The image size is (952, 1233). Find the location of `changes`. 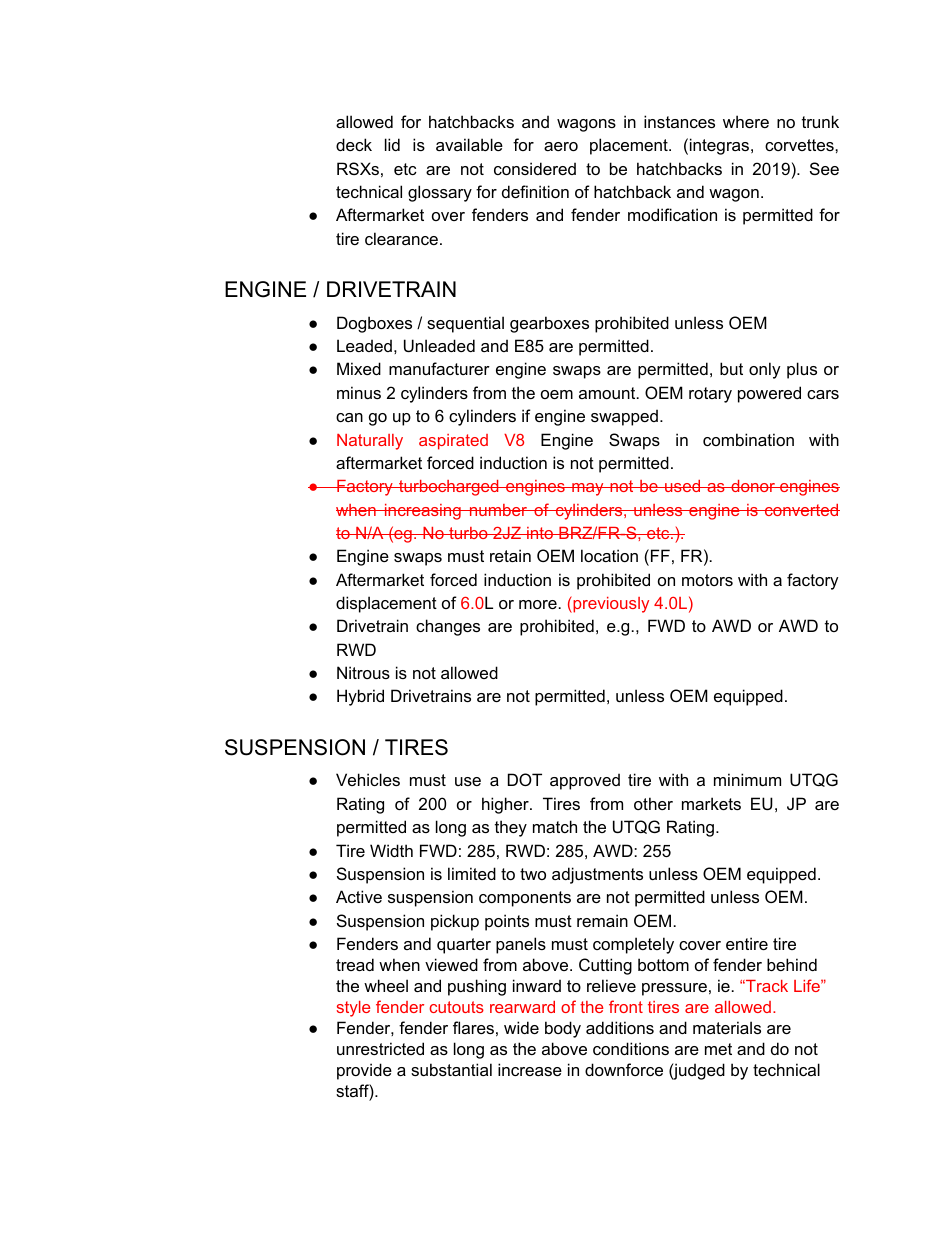

changes is located at coordinates (448, 627).
